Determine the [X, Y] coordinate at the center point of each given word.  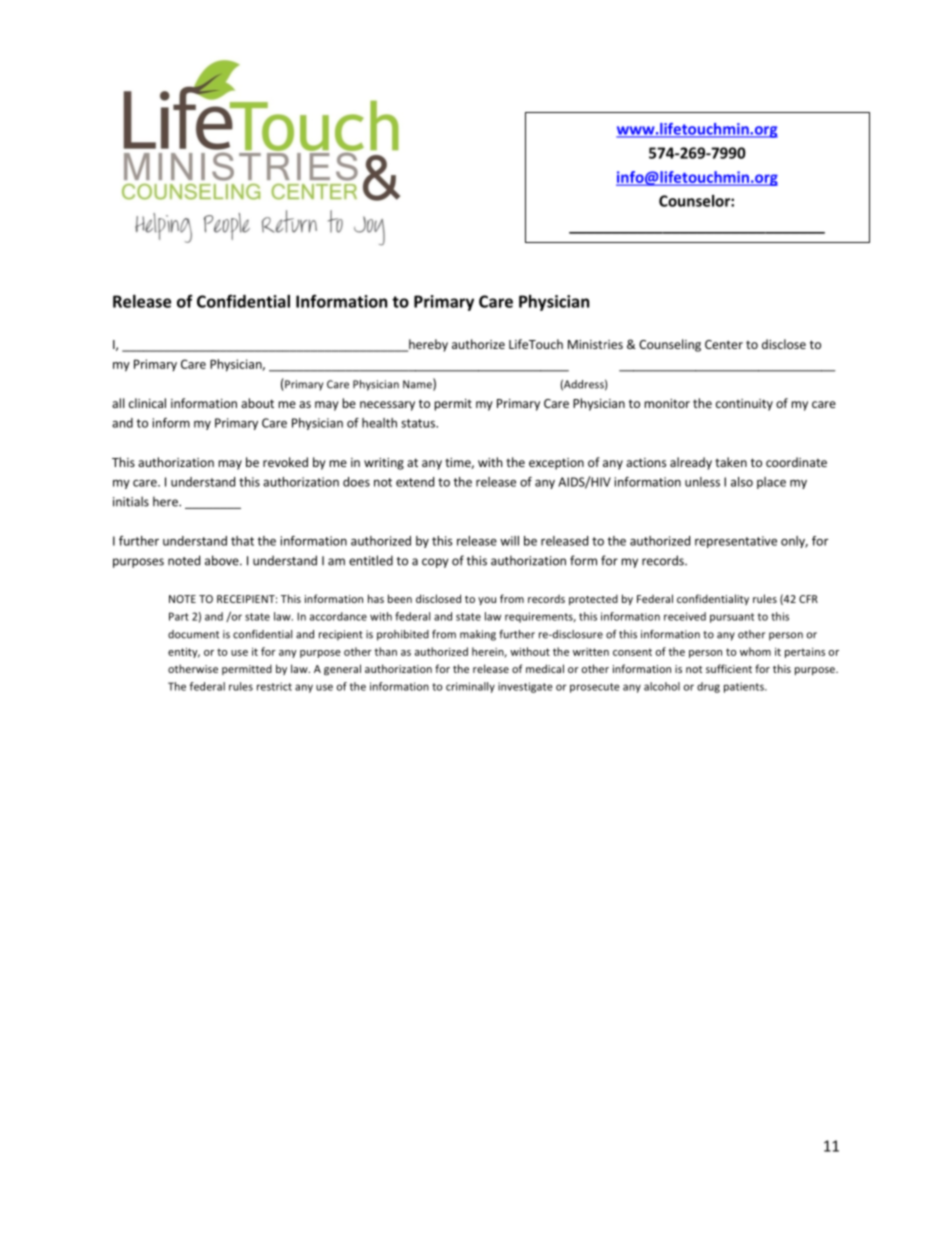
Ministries [595, 344]
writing [384, 464]
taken [731, 462]
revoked [285, 462]
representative [736, 542]
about [257, 403]
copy [435, 563]
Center [724, 344]
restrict [274, 686]
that [242, 541]
